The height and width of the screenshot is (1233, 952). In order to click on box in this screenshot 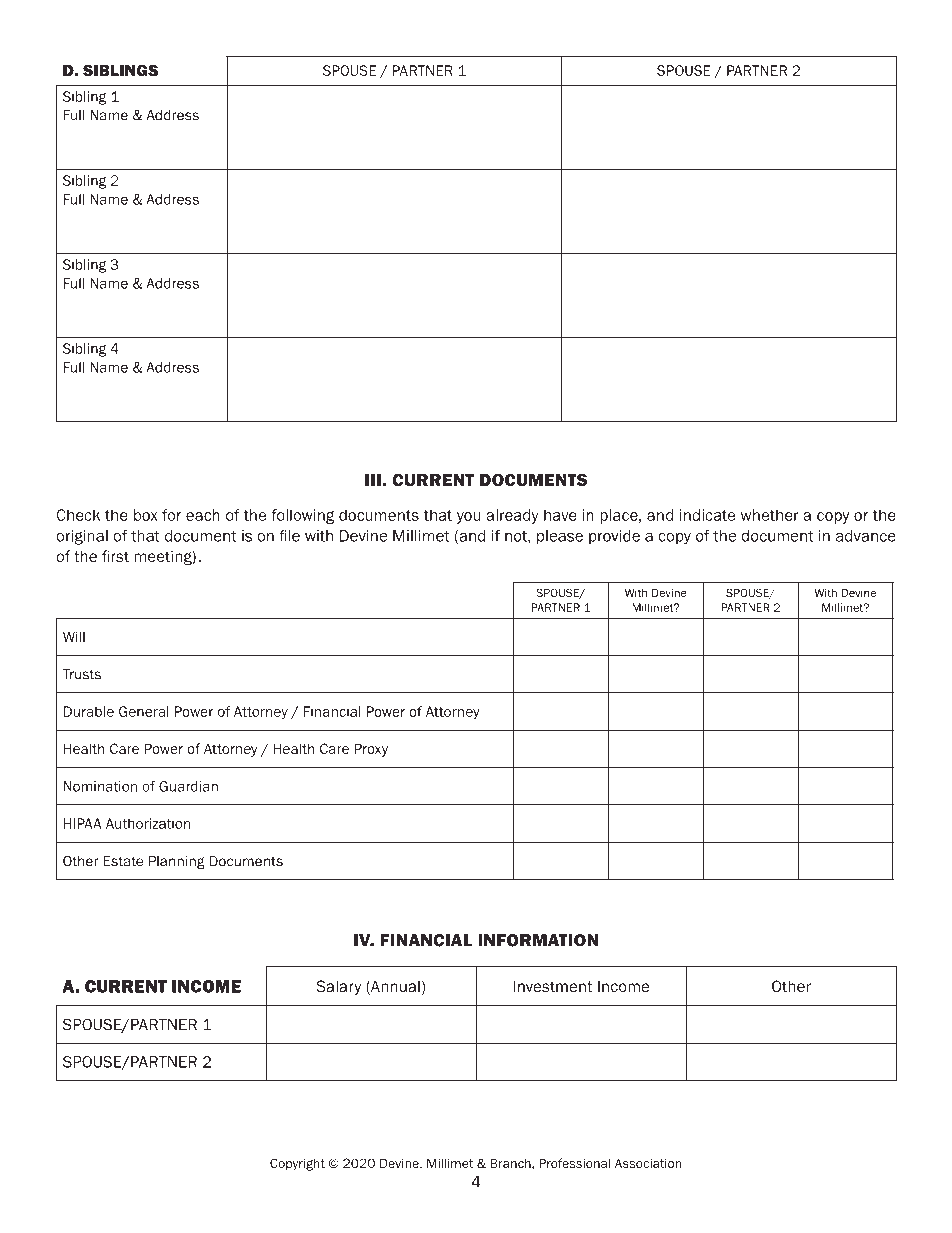, I will do `click(146, 515)`.
